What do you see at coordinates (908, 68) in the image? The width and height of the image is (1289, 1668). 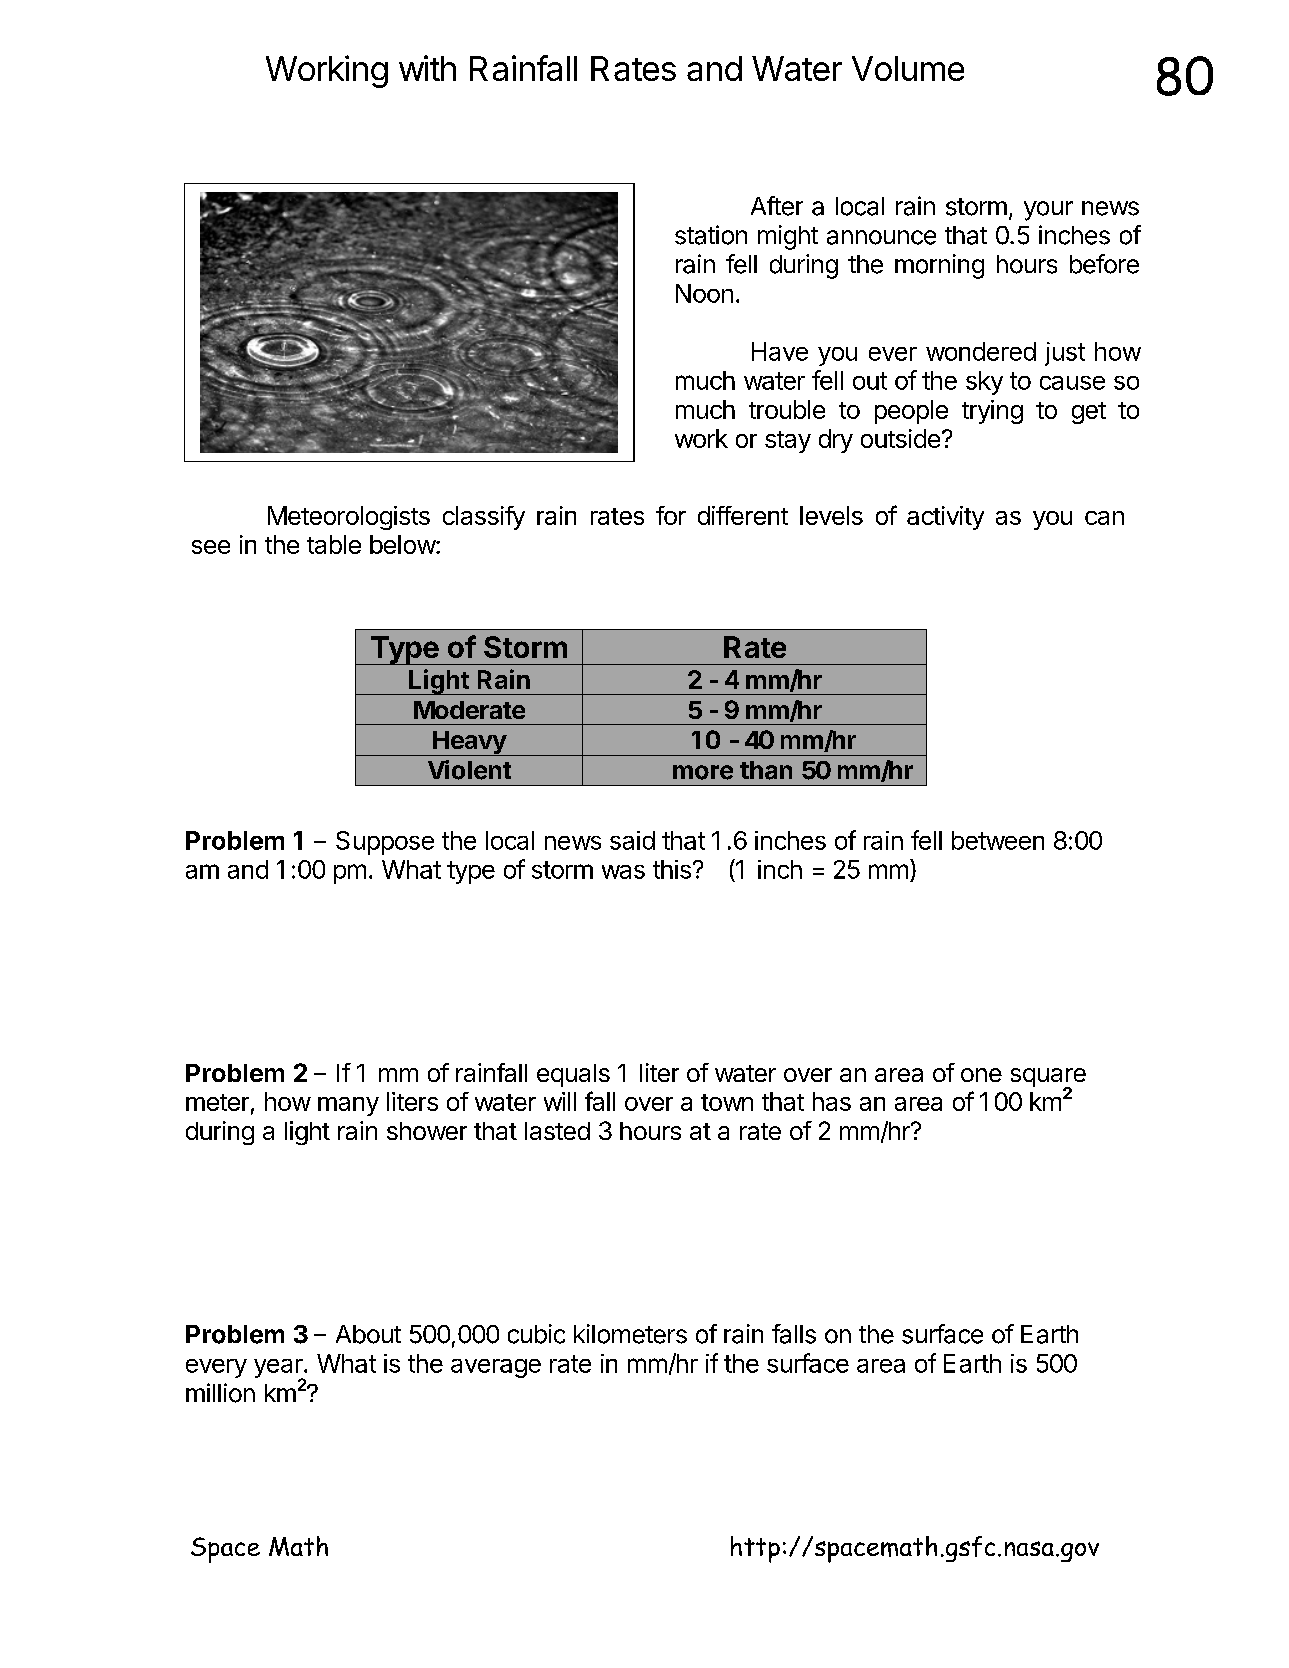 I see `Volume` at bounding box center [908, 68].
